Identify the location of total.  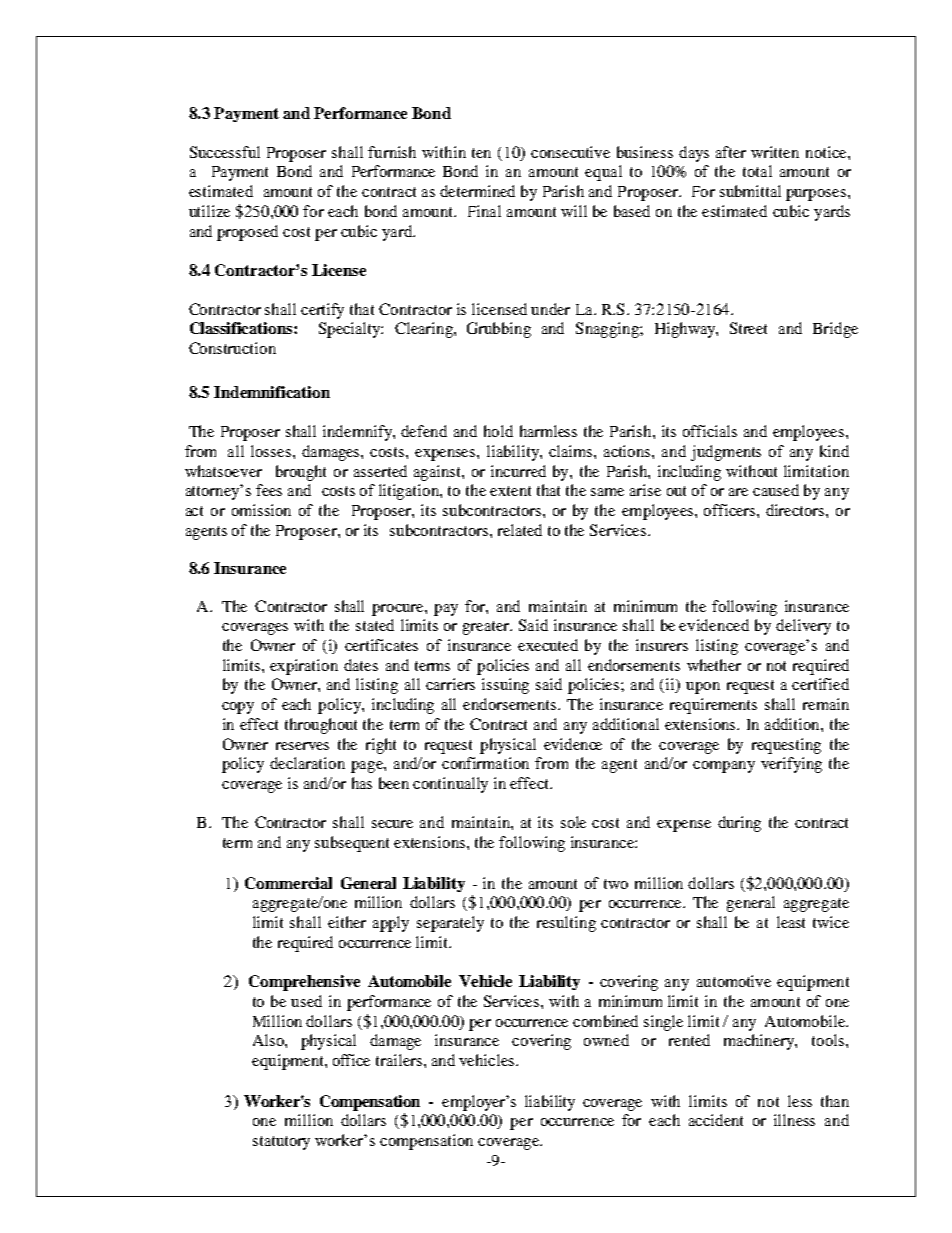
(757, 171).
